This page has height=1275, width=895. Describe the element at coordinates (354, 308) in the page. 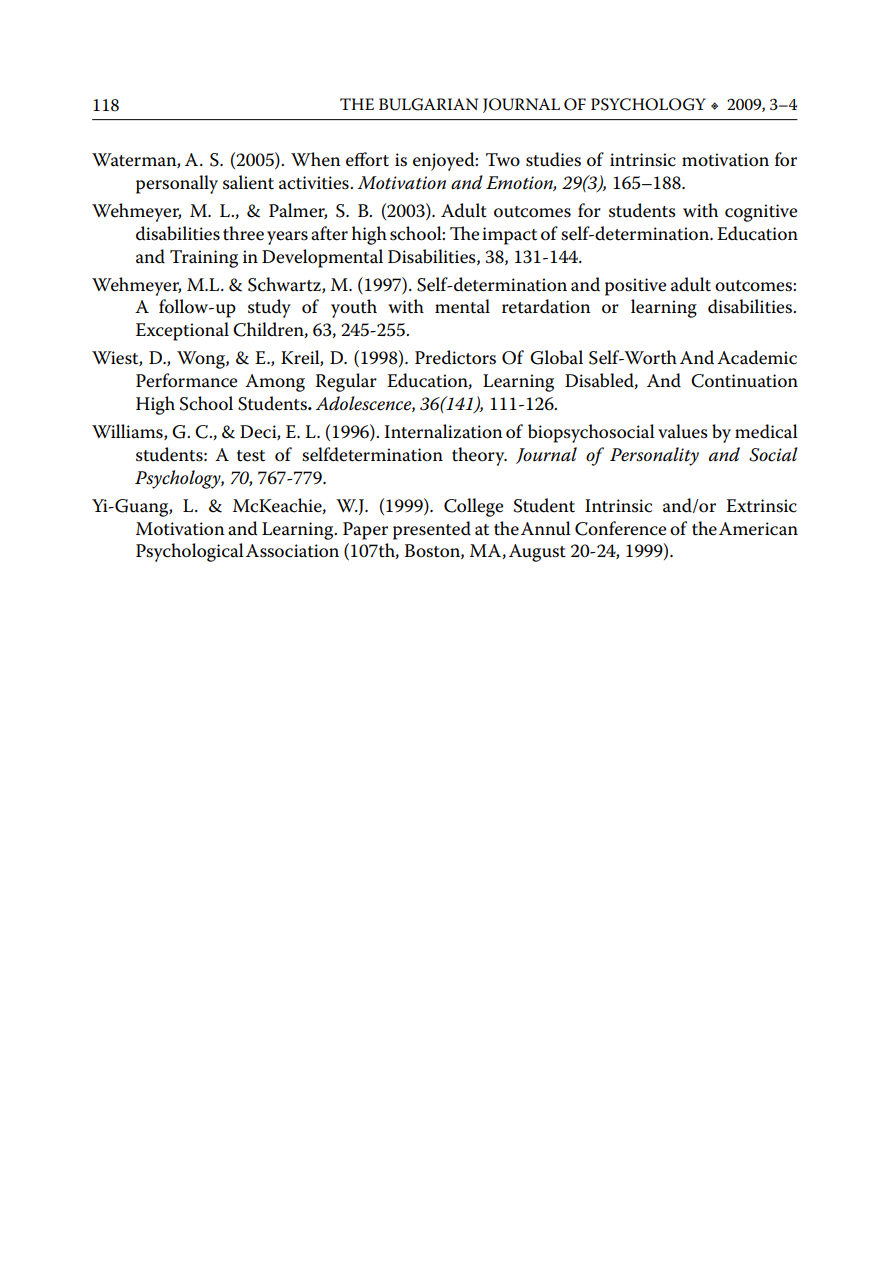

I see `youth` at that location.
